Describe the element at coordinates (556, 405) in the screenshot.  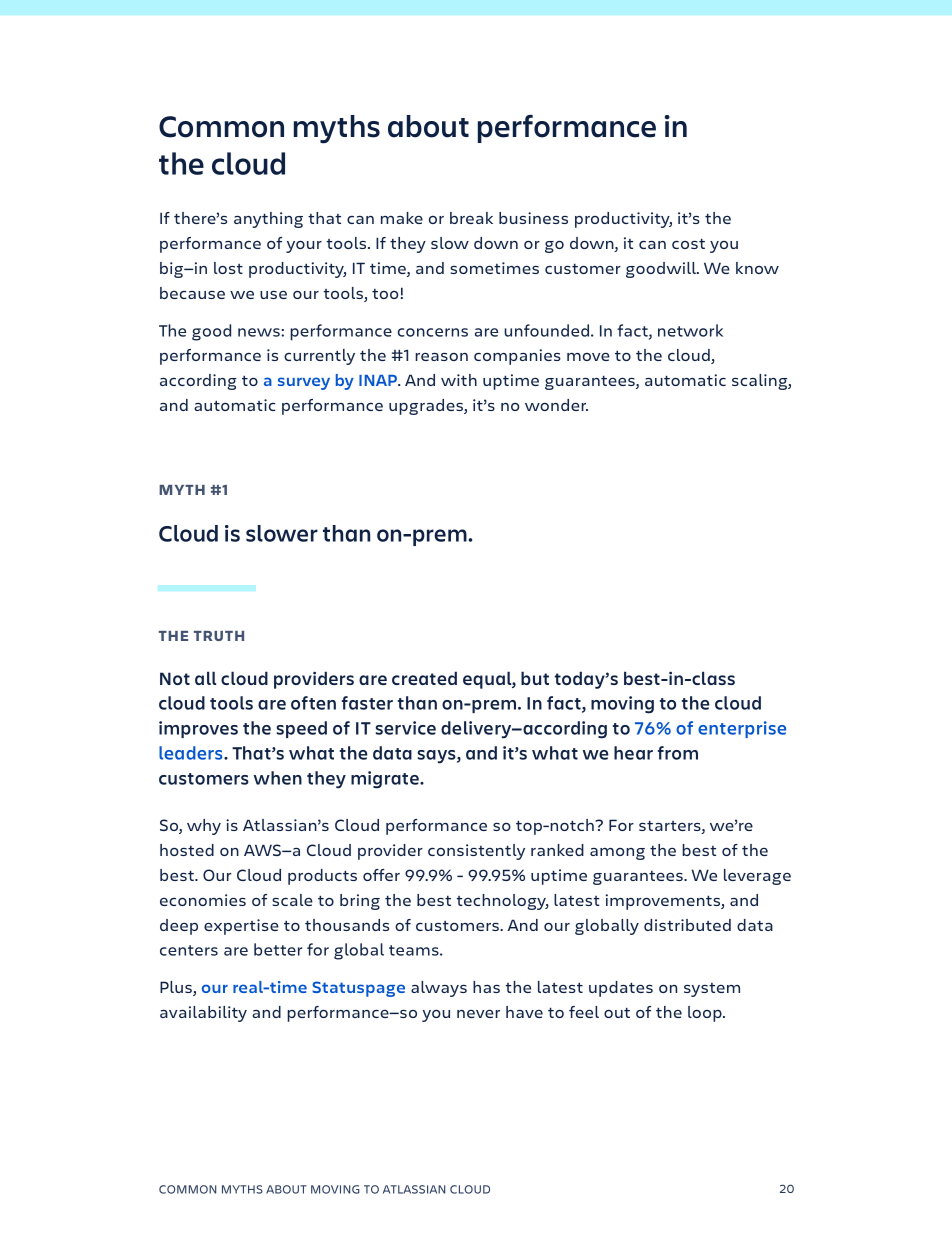
I see `wonder` at that location.
